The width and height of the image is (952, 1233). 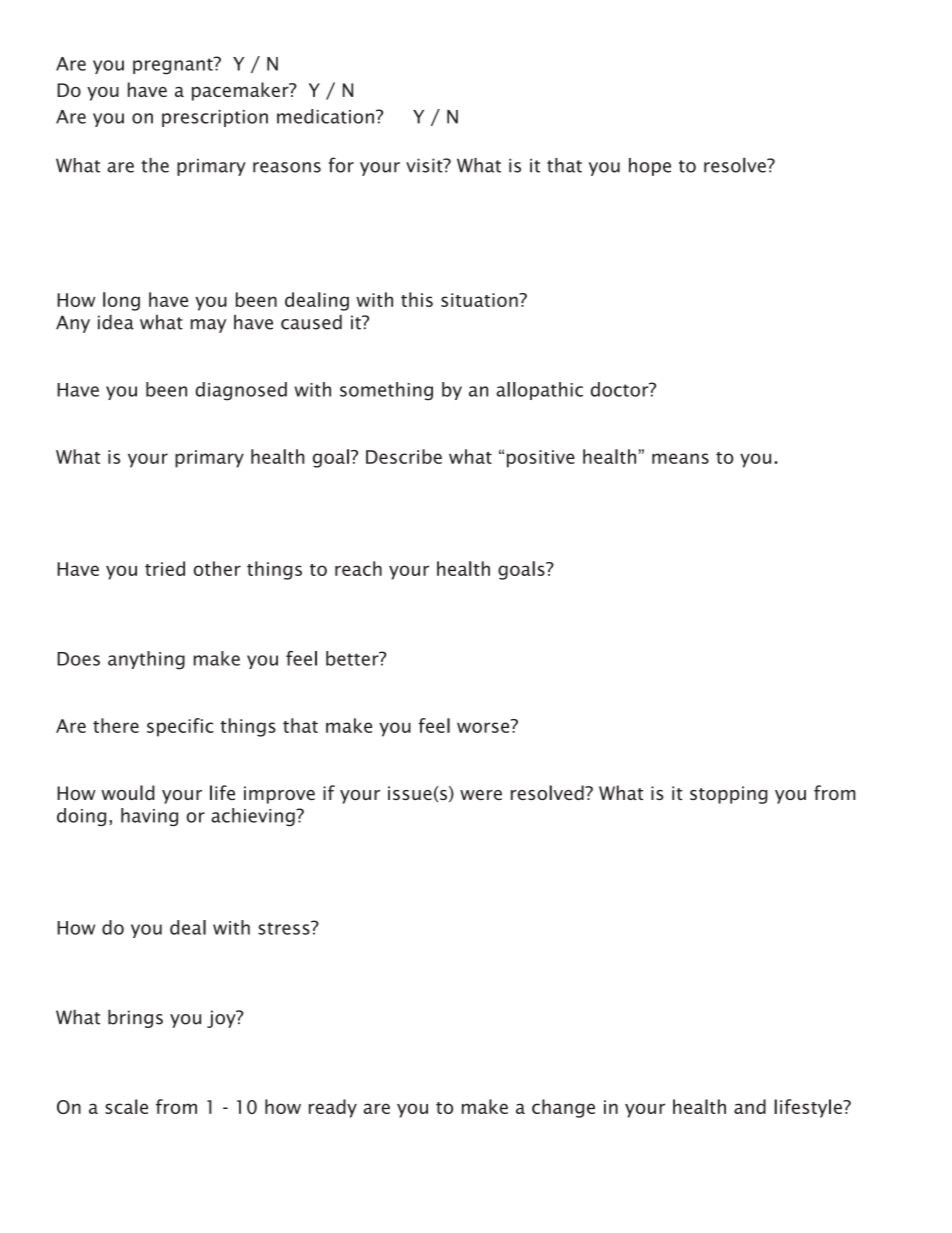 I want to click on means, so click(x=680, y=458).
